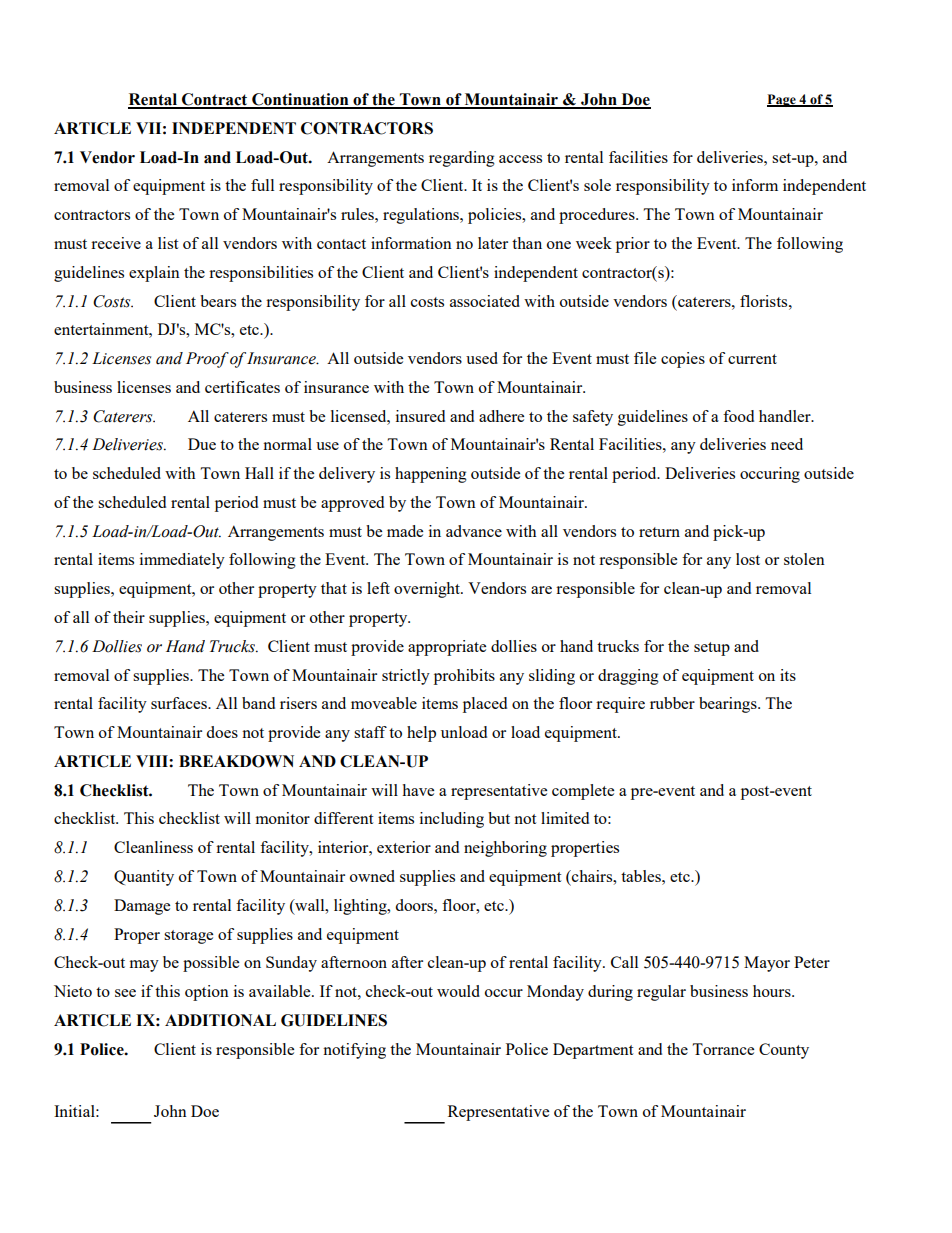 This screenshot has width=952, height=1233. Describe the element at coordinates (447, 648) in the screenshot. I see `appropriate` at that location.
